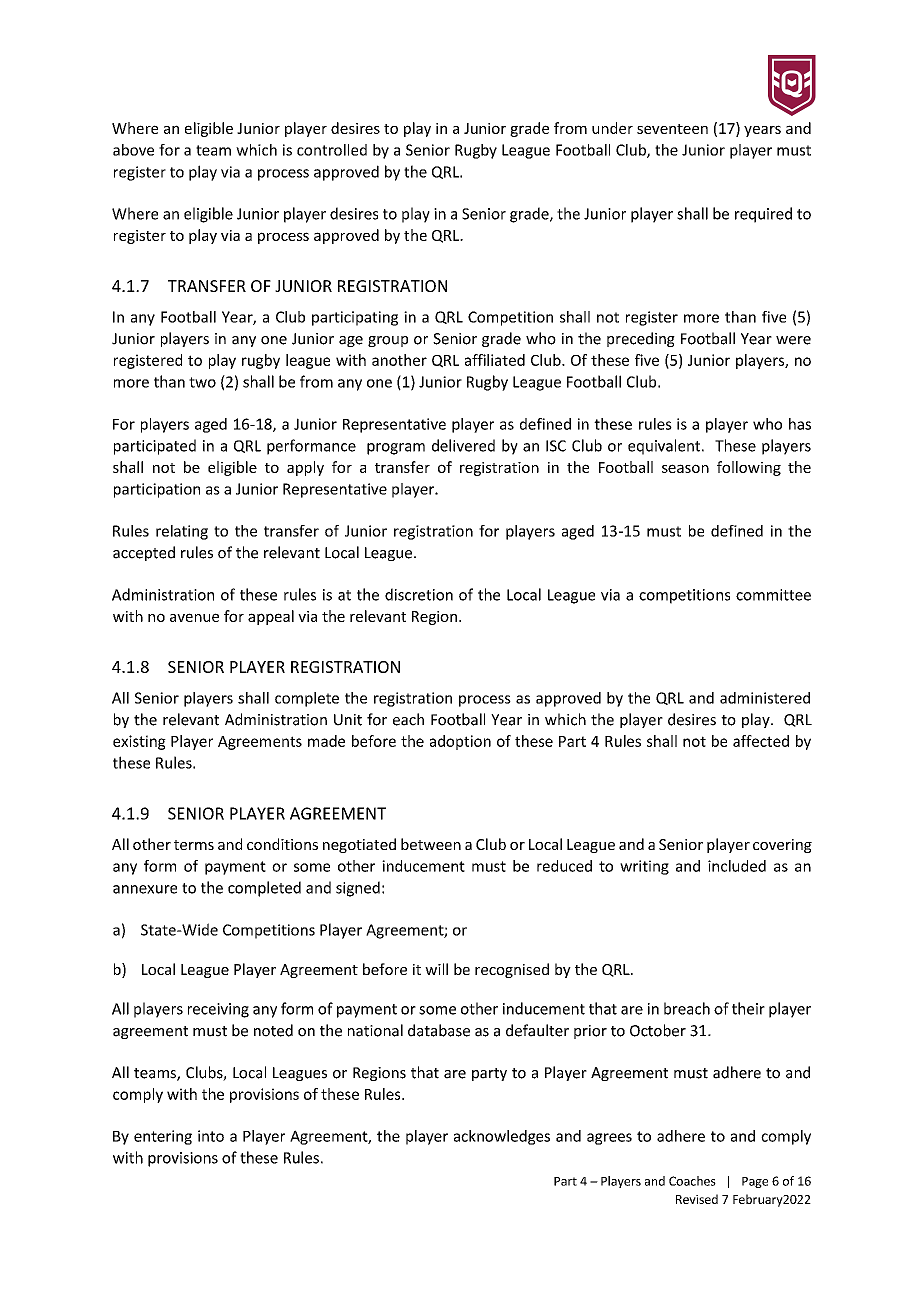 The image size is (924, 1308). What do you see at coordinates (463, 445) in the image?
I see `delivered` at bounding box center [463, 445].
